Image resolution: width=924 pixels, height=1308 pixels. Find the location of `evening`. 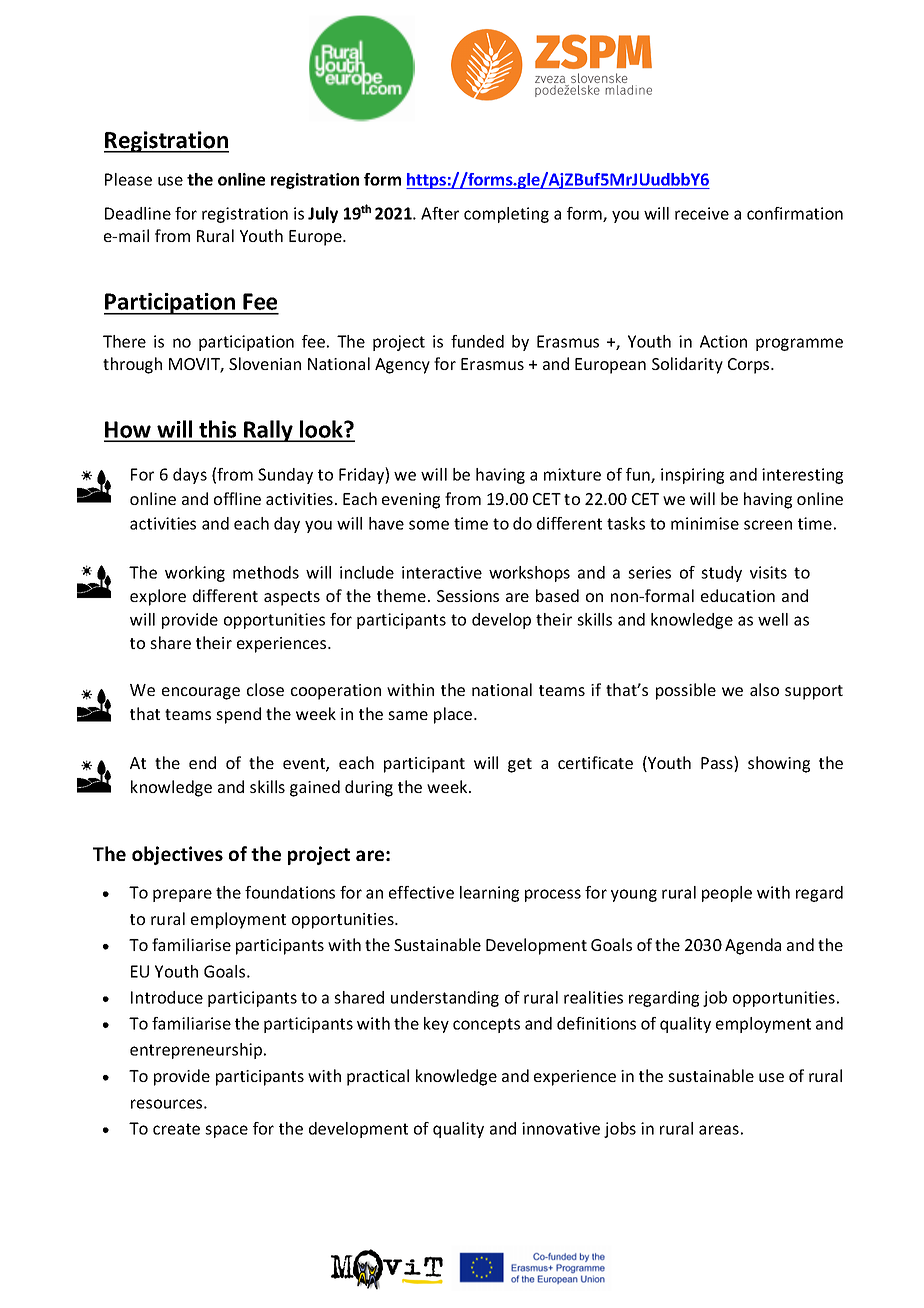

evening is located at coordinates (411, 501).
